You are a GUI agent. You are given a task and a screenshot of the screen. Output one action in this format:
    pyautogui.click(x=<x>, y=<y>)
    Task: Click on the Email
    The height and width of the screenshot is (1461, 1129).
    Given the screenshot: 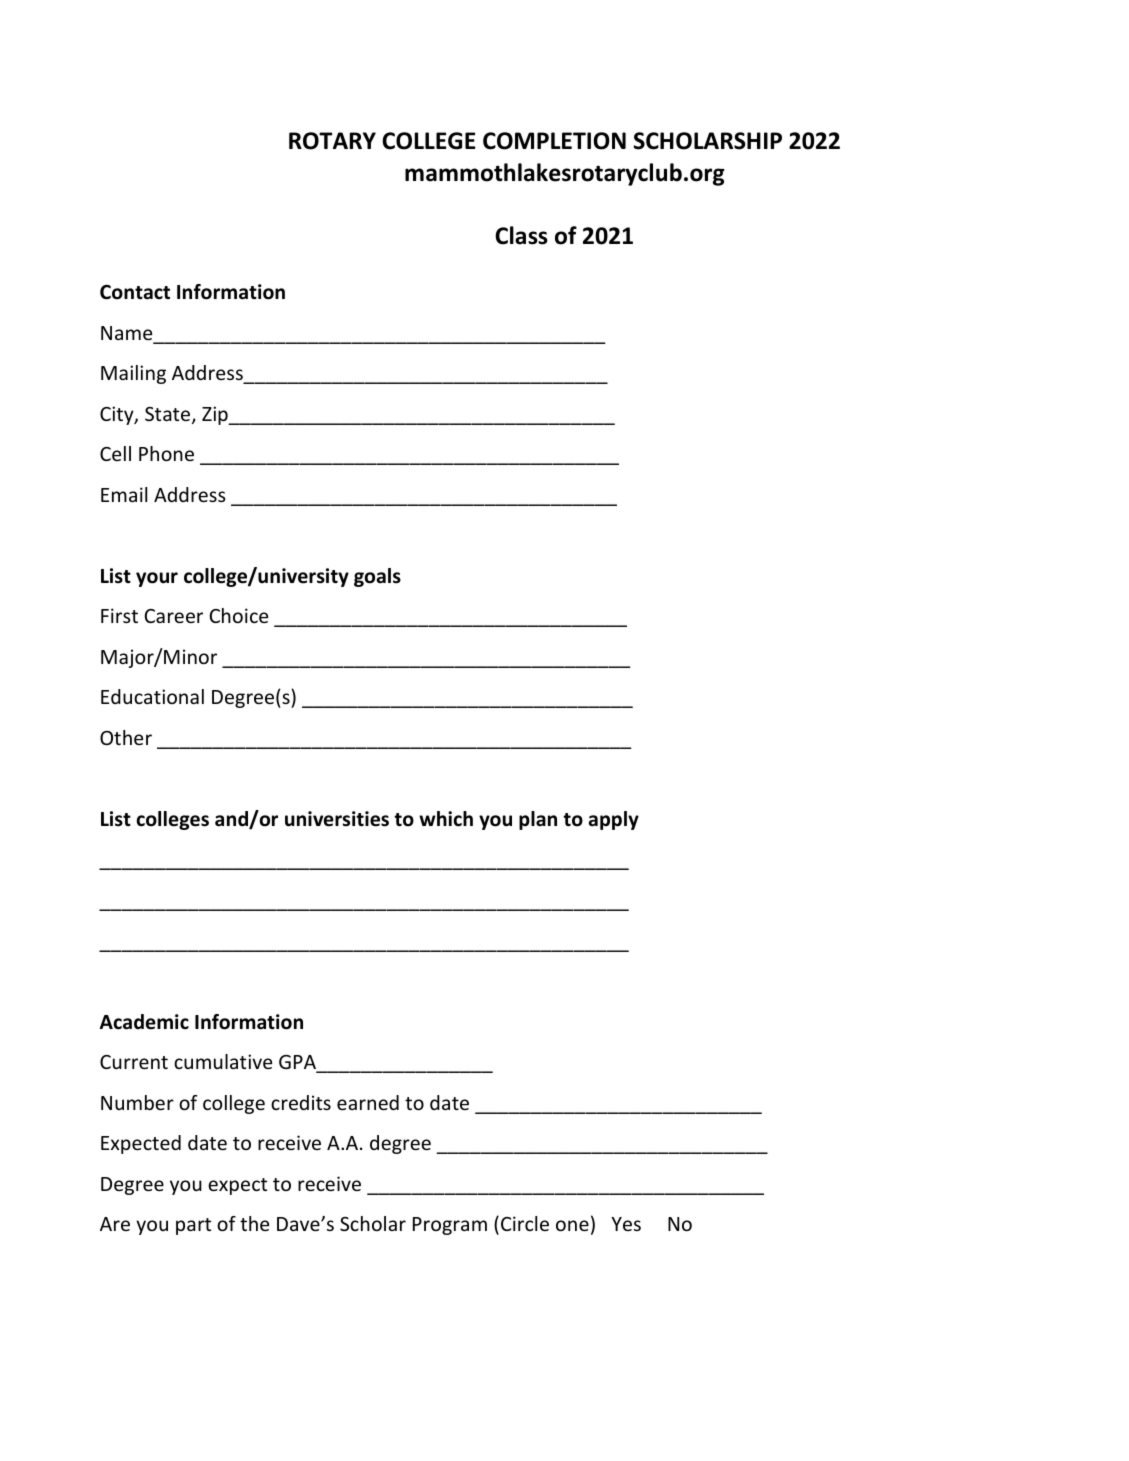 What is the action you would take?
    pyautogui.click(x=124, y=494)
